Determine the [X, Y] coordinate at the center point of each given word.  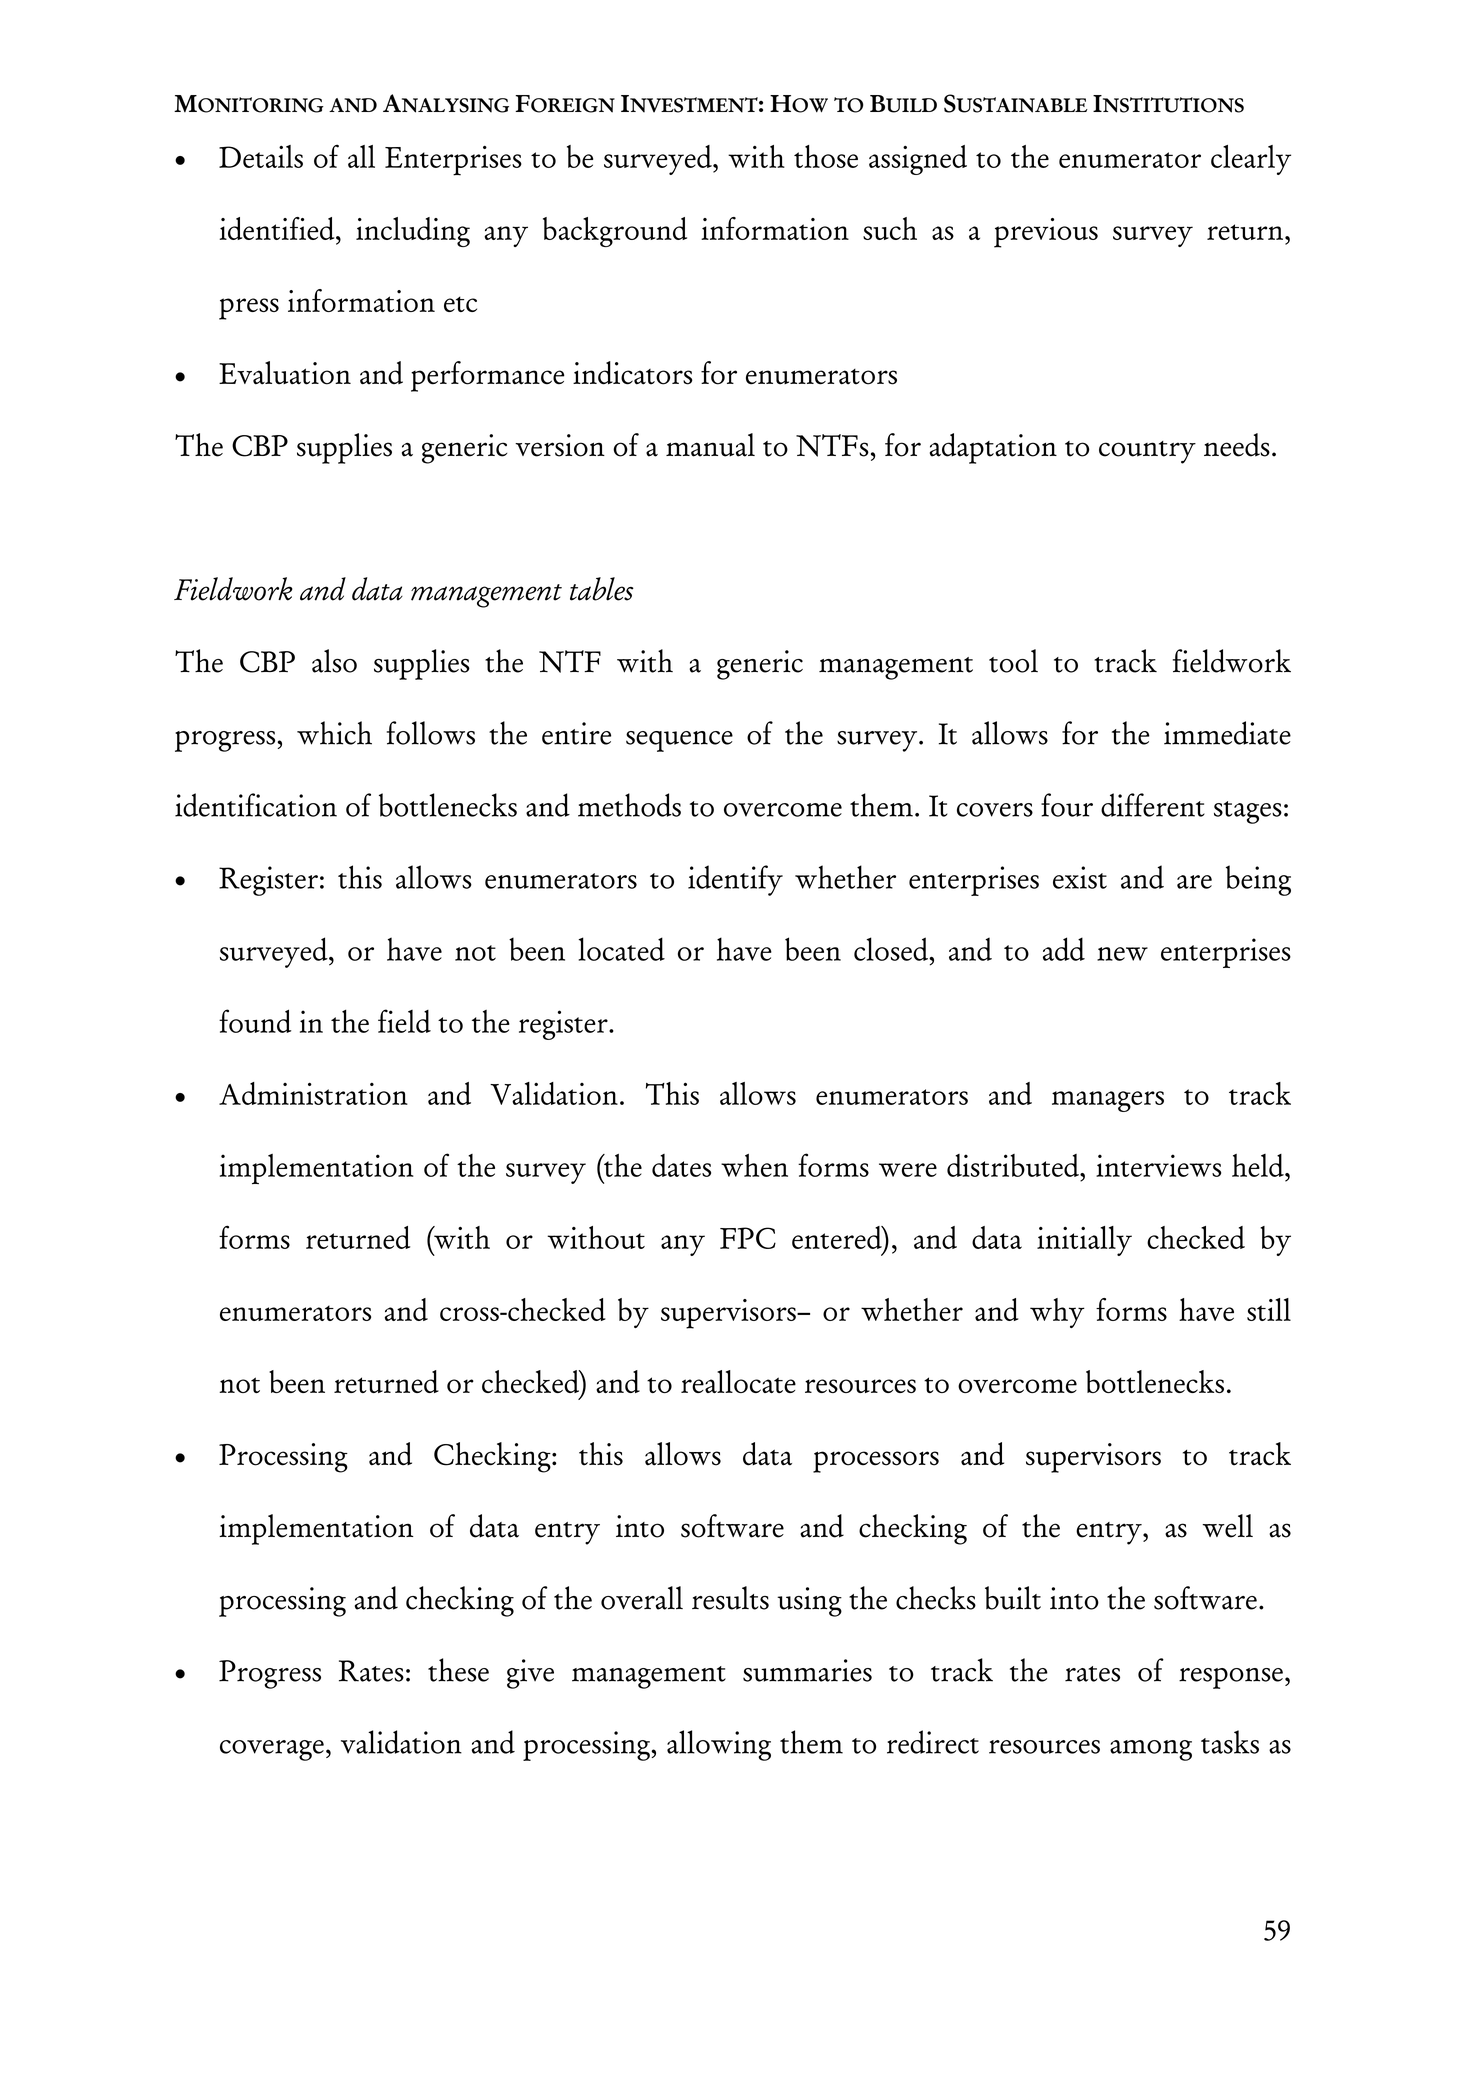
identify [735, 880]
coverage [272, 1750]
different [1153, 805]
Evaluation [285, 373]
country [1147, 452]
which [334, 733]
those [826, 156]
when [754, 1165]
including [413, 232]
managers [1108, 1101]
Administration [313, 1093]
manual [710, 445]
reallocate [738, 1381]
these [458, 1670]
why [1057, 1313]
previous [1046, 233]
